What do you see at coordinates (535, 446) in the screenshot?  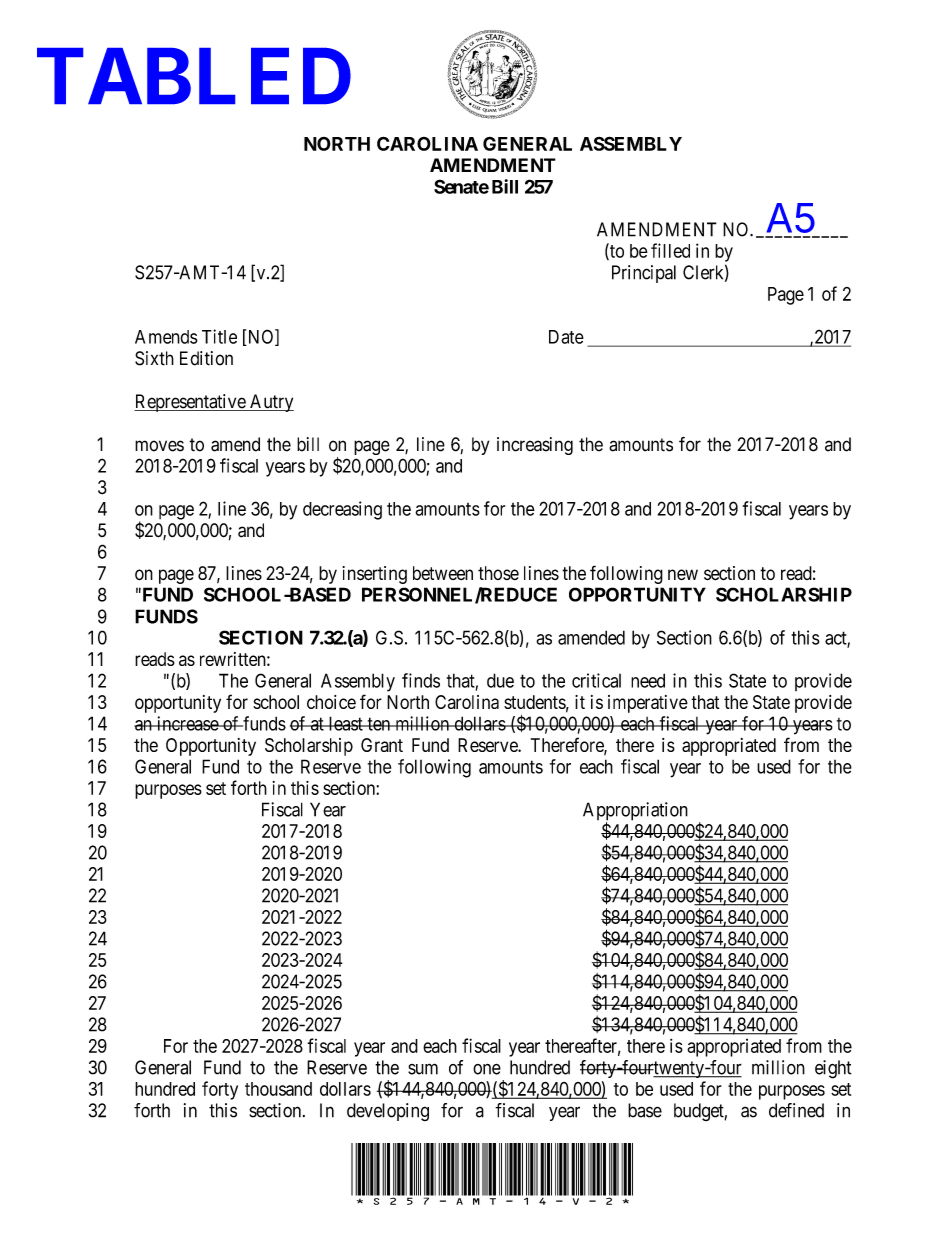 I see `increasing` at bounding box center [535, 446].
